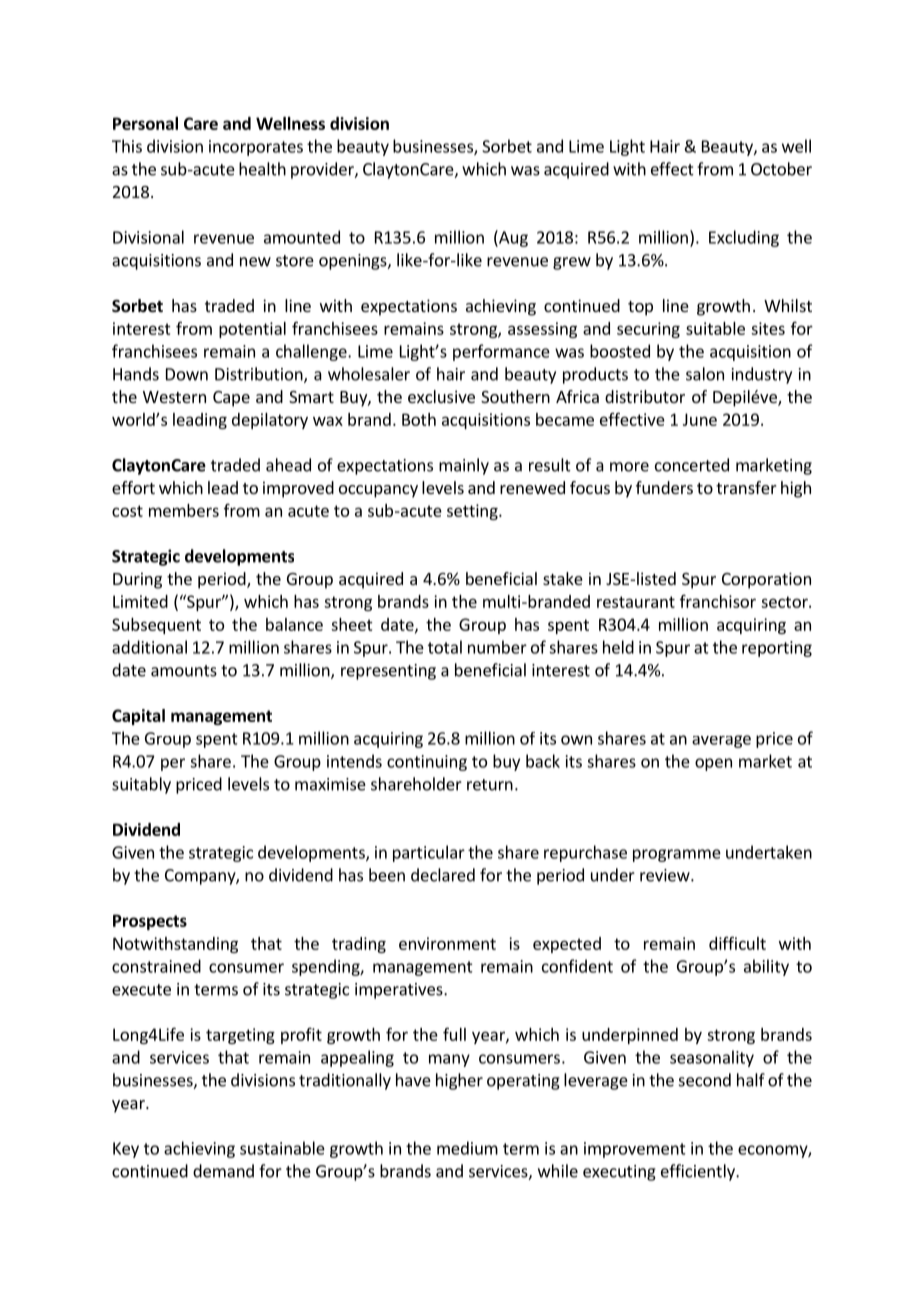 Image resolution: width=924 pixels, height=1309 pixels. What do you see at coordinates (781, 169) in the image?
I see `October` at bounding box center [781, 169].
